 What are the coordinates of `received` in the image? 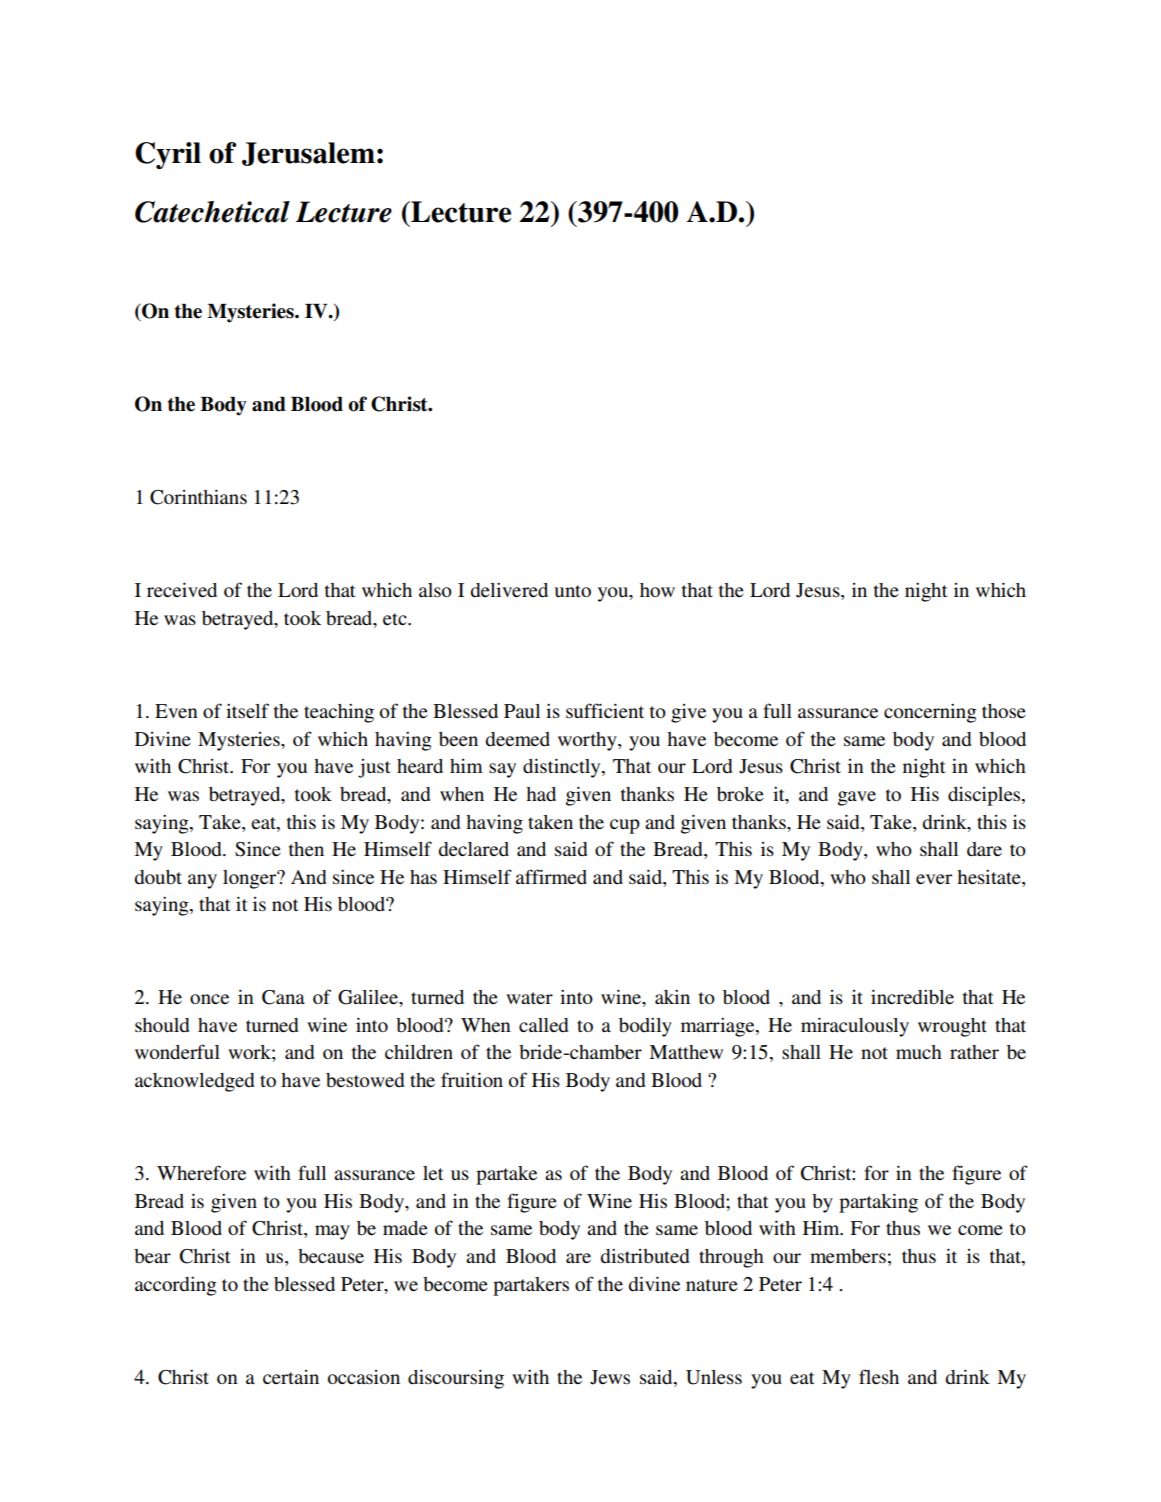 It's located at (182, 590).
